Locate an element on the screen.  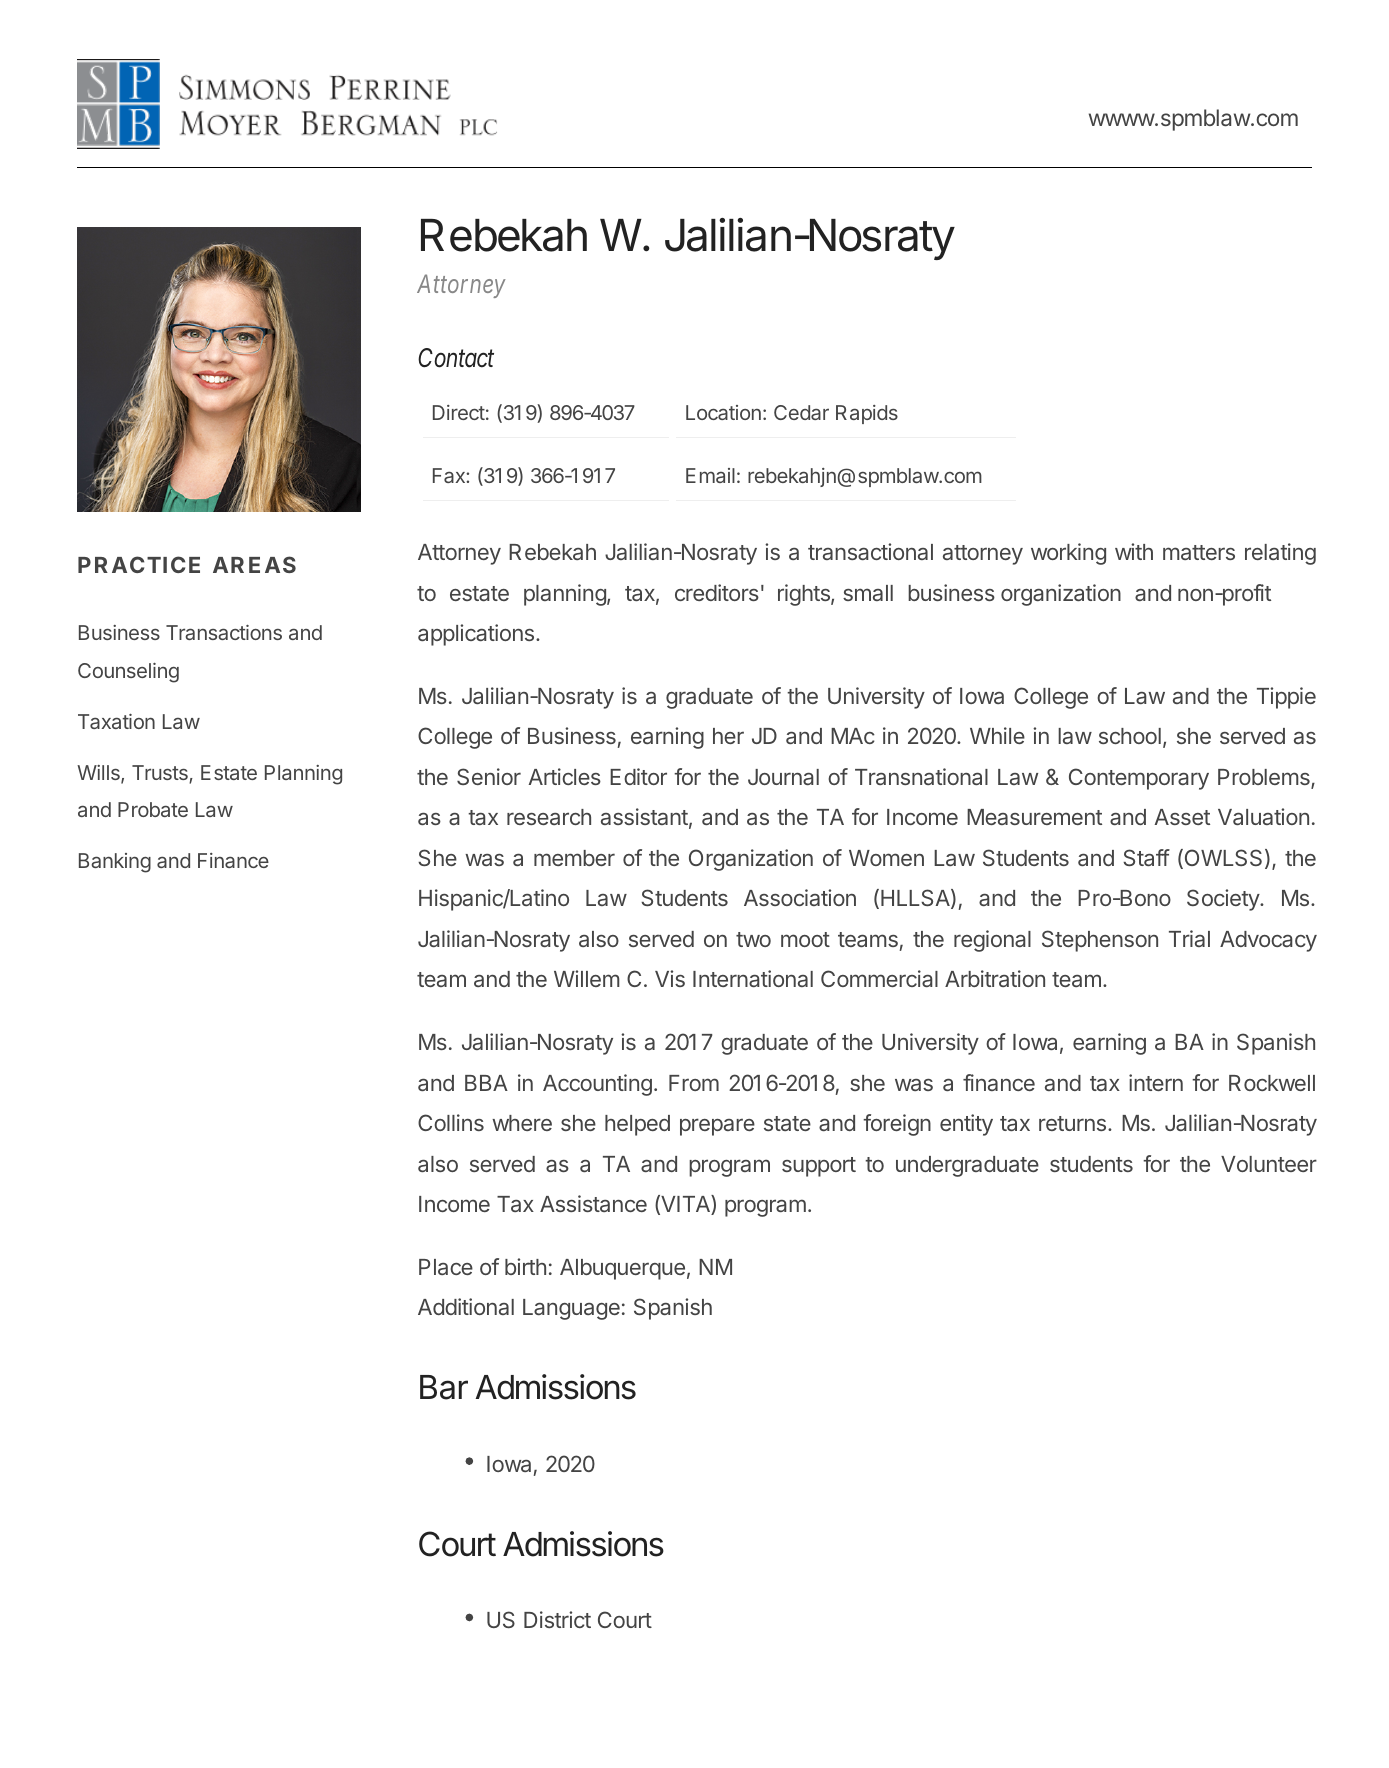
District is located at coordinates (557, 1619).
